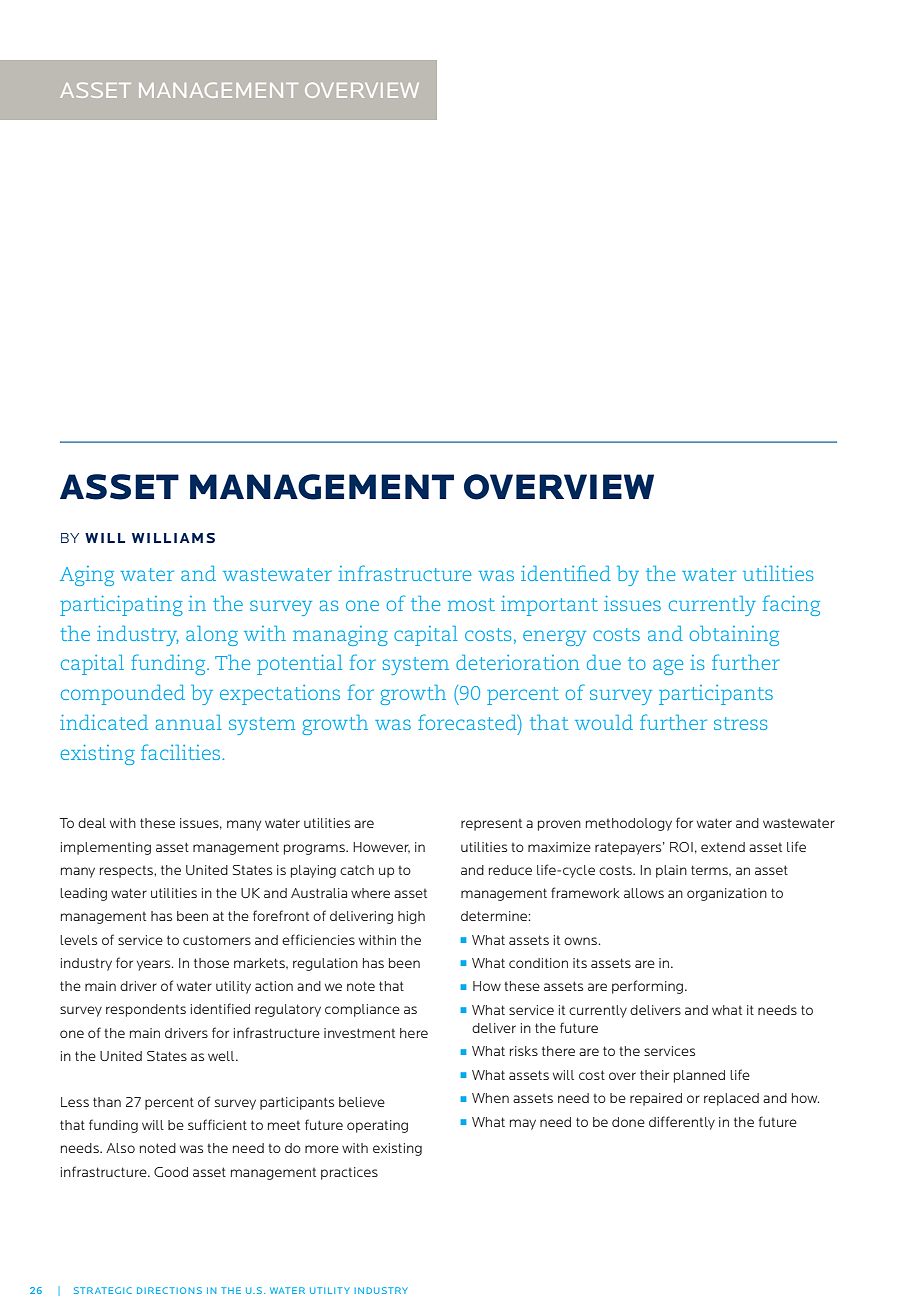  What do you see at coordinates (734, 636) in the page?
I see `obtaining` at bounding box center [734, 636].
